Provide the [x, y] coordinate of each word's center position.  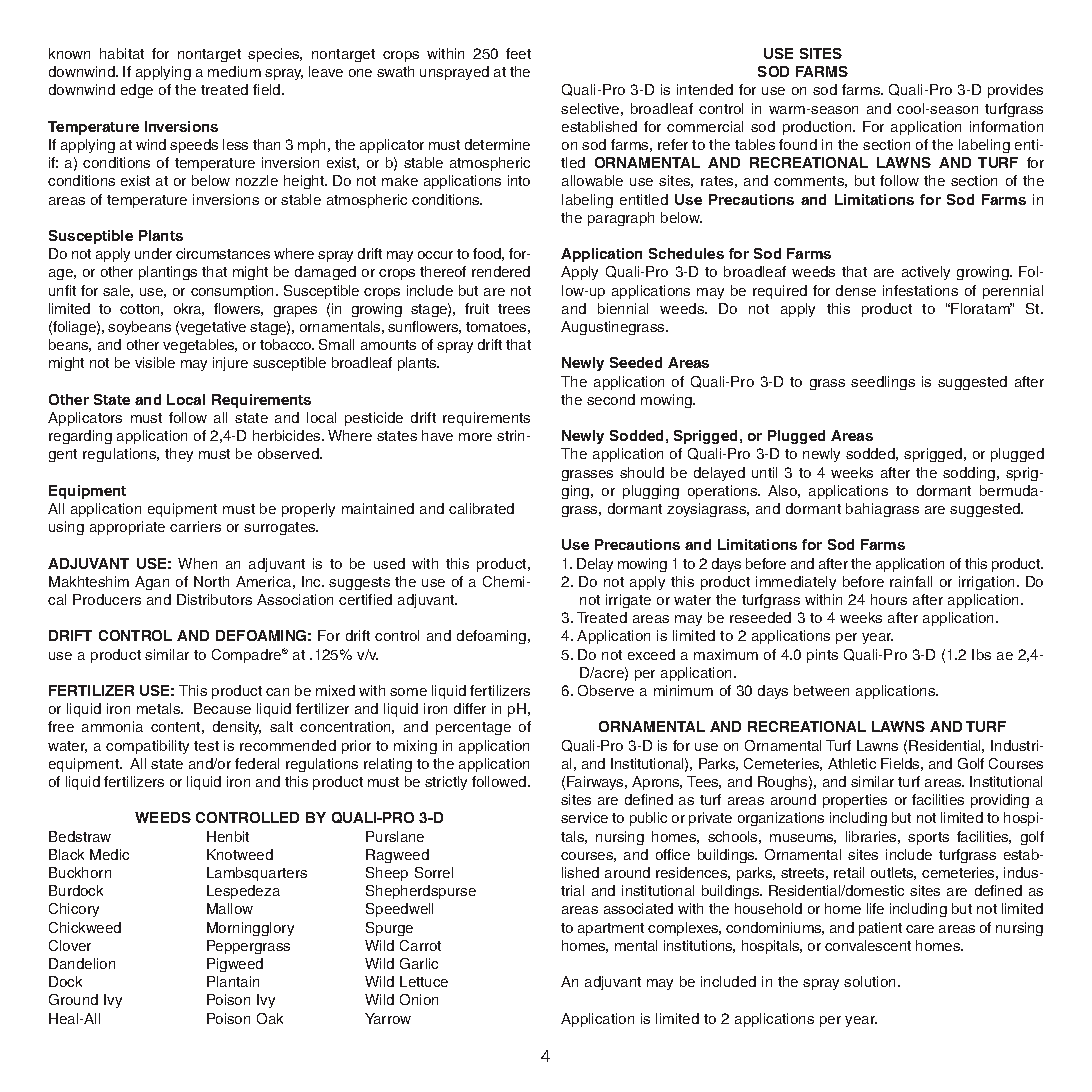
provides [1015, 91]
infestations [920, 290]
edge [137, 91]
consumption [232, 292]
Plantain [233, 981]
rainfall [911, 581]
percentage [473, 728]
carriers [195, 526]
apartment [611, 929]
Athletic [852, 763]
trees [514, 309]
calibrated [481, 508]
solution [869, 981]
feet [518, 53]
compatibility [147, 747]
